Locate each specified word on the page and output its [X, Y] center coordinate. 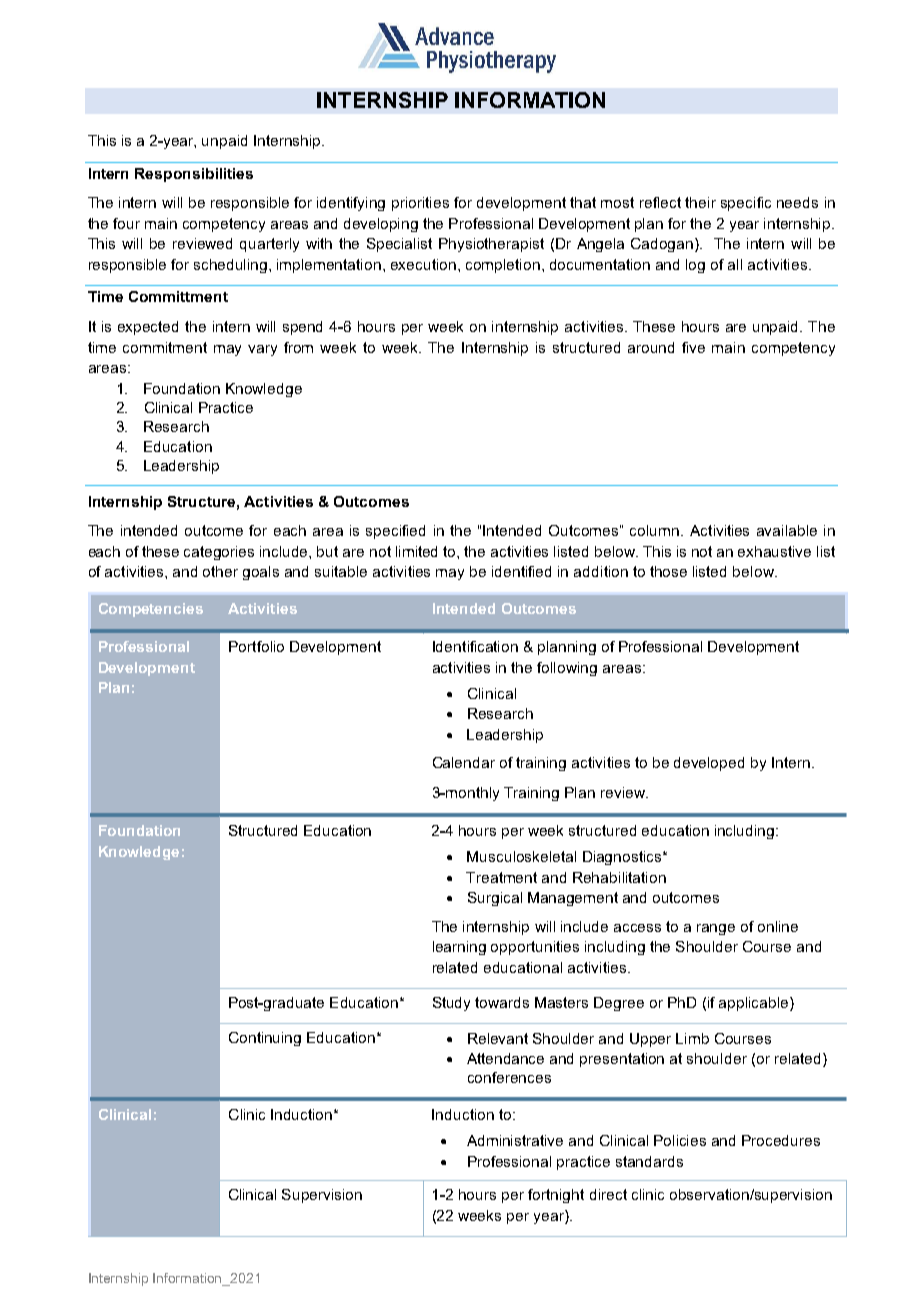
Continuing [265, 1039]
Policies [680, 1140]
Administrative [515, 1140]
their [700, 202]
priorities [420, 204]
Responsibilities [194, 175]
